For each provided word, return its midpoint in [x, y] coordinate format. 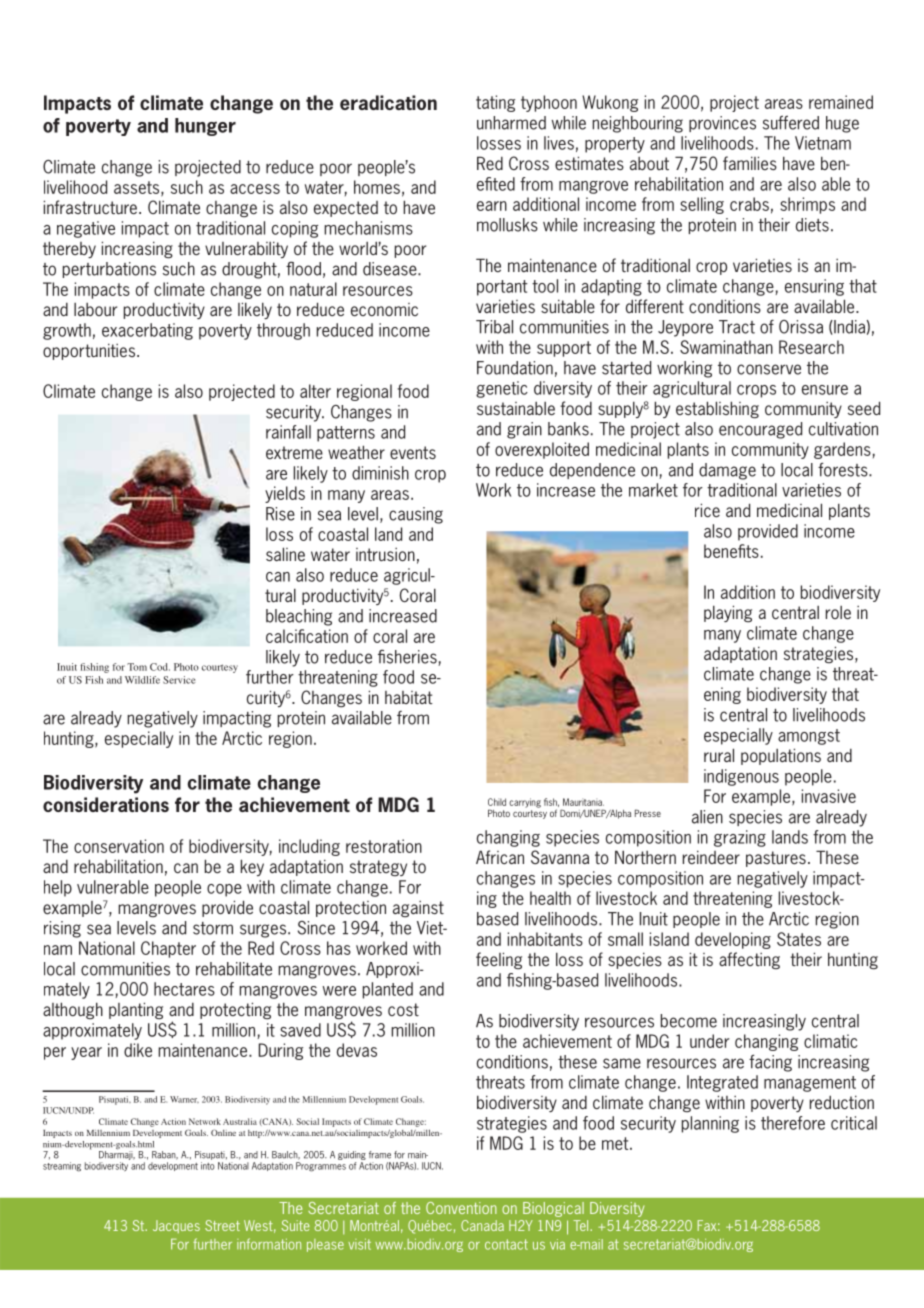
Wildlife [142, 680]
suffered [791, 122]
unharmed [511, 123]
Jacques [176, 1226]
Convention [461, 1208]
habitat [409, 697]
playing [728, 614]
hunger [205, 127]
